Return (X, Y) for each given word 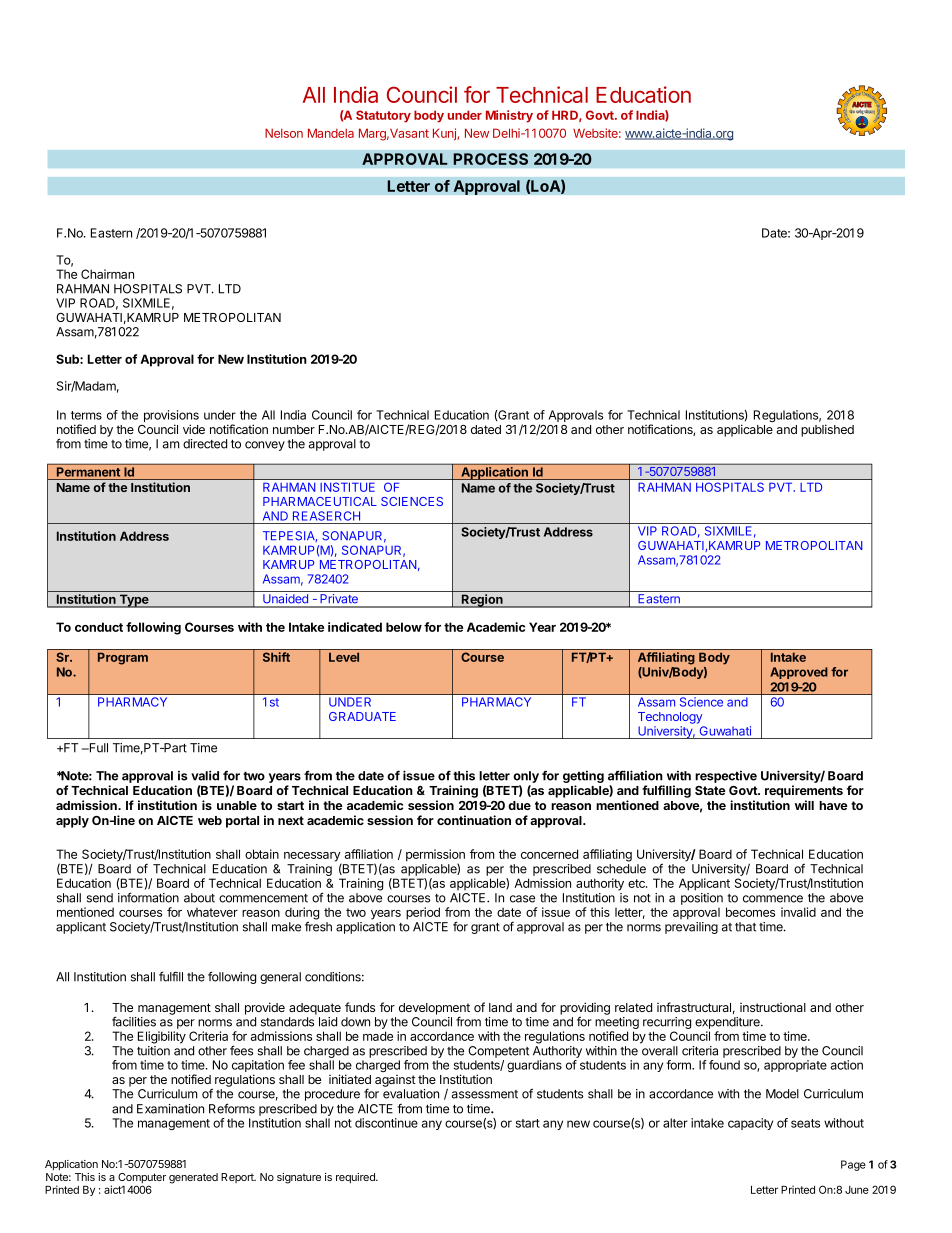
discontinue (386, 1123)
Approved (799, 673)
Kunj (445, 134)
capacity (750, 1124)
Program (123, 658)
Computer (142, 1179)
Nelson (284, 133)
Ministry (509, 116)
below (404, 627)
